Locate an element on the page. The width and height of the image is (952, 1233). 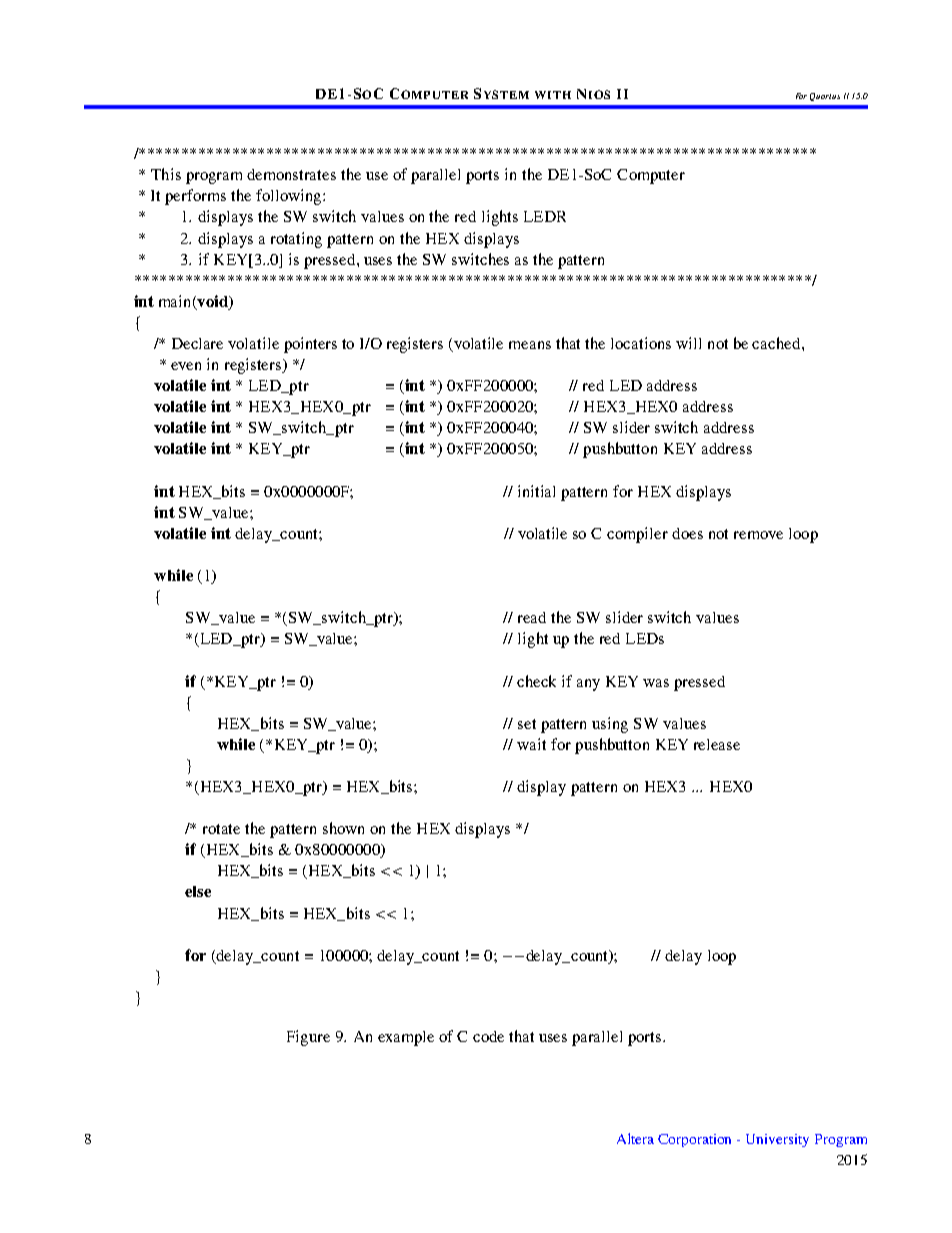
rotate is located at coordinates (221, 829).
